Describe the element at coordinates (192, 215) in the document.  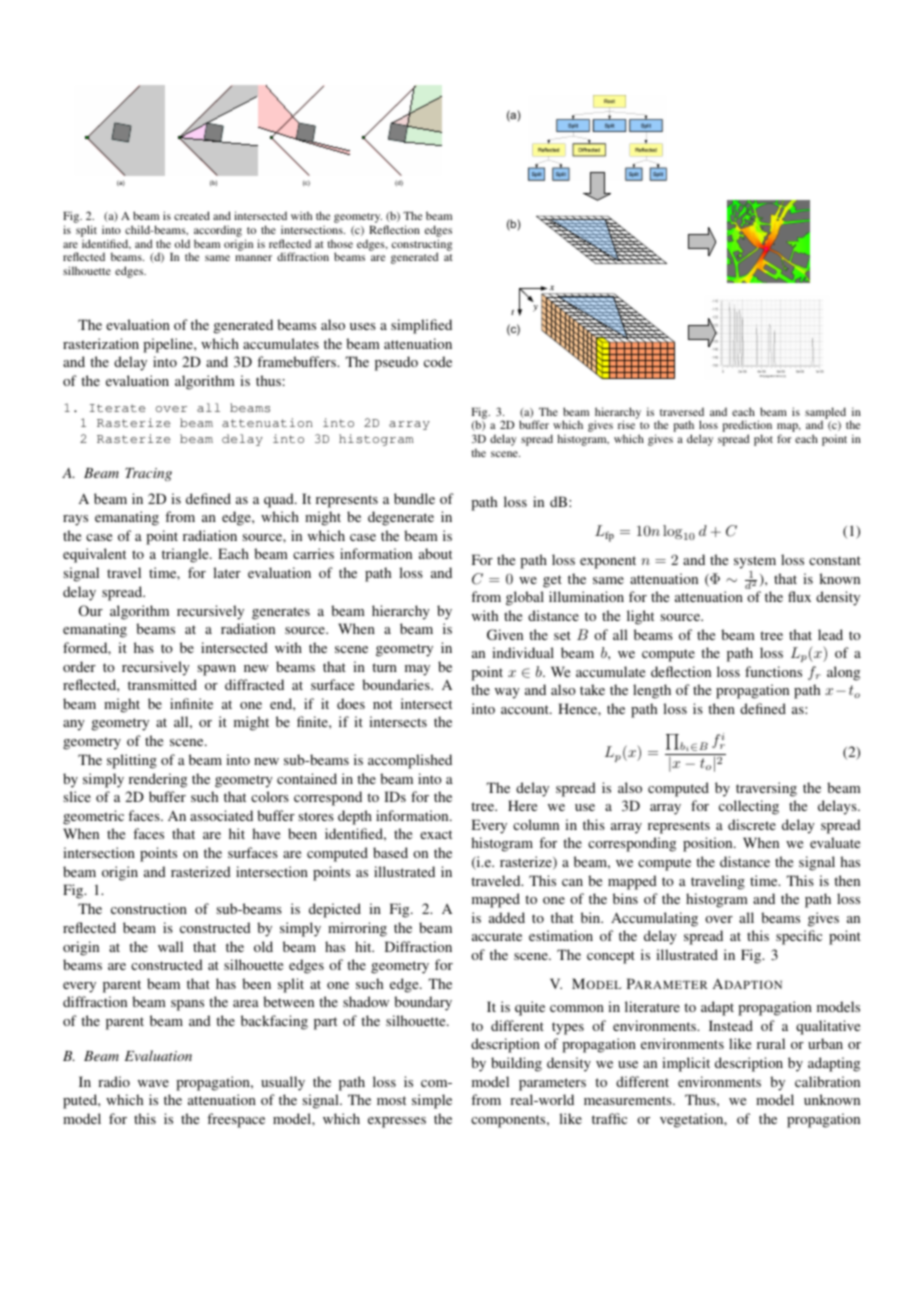
I see `created` at that location.
